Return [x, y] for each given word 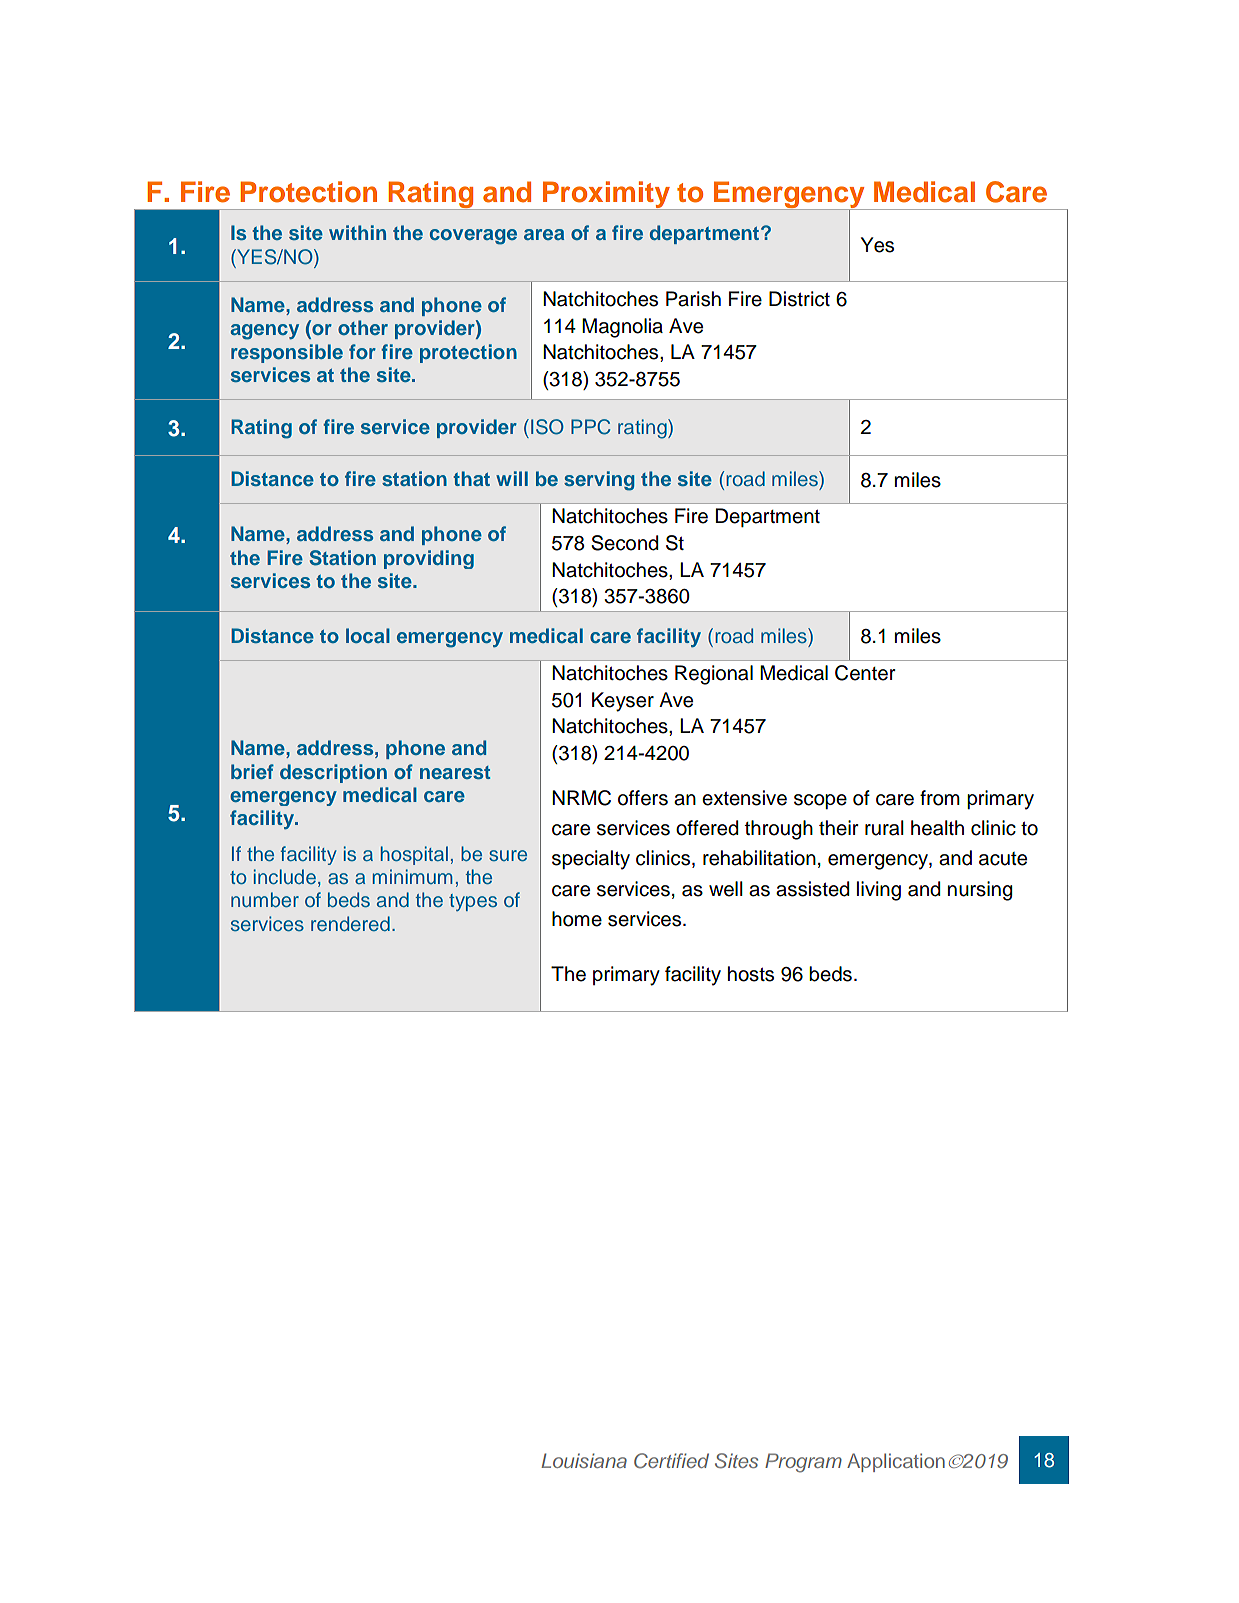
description [333, 773]
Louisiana [584, 1460]
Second [624, 543]
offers [643, 798]
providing [429, 559]
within [357, 232]
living [879, 891]
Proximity [607, 195]
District [799, 299]
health [937, 828]
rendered [350, 923]
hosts [751, 974]
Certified [671, 1461]
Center [865, 673]
